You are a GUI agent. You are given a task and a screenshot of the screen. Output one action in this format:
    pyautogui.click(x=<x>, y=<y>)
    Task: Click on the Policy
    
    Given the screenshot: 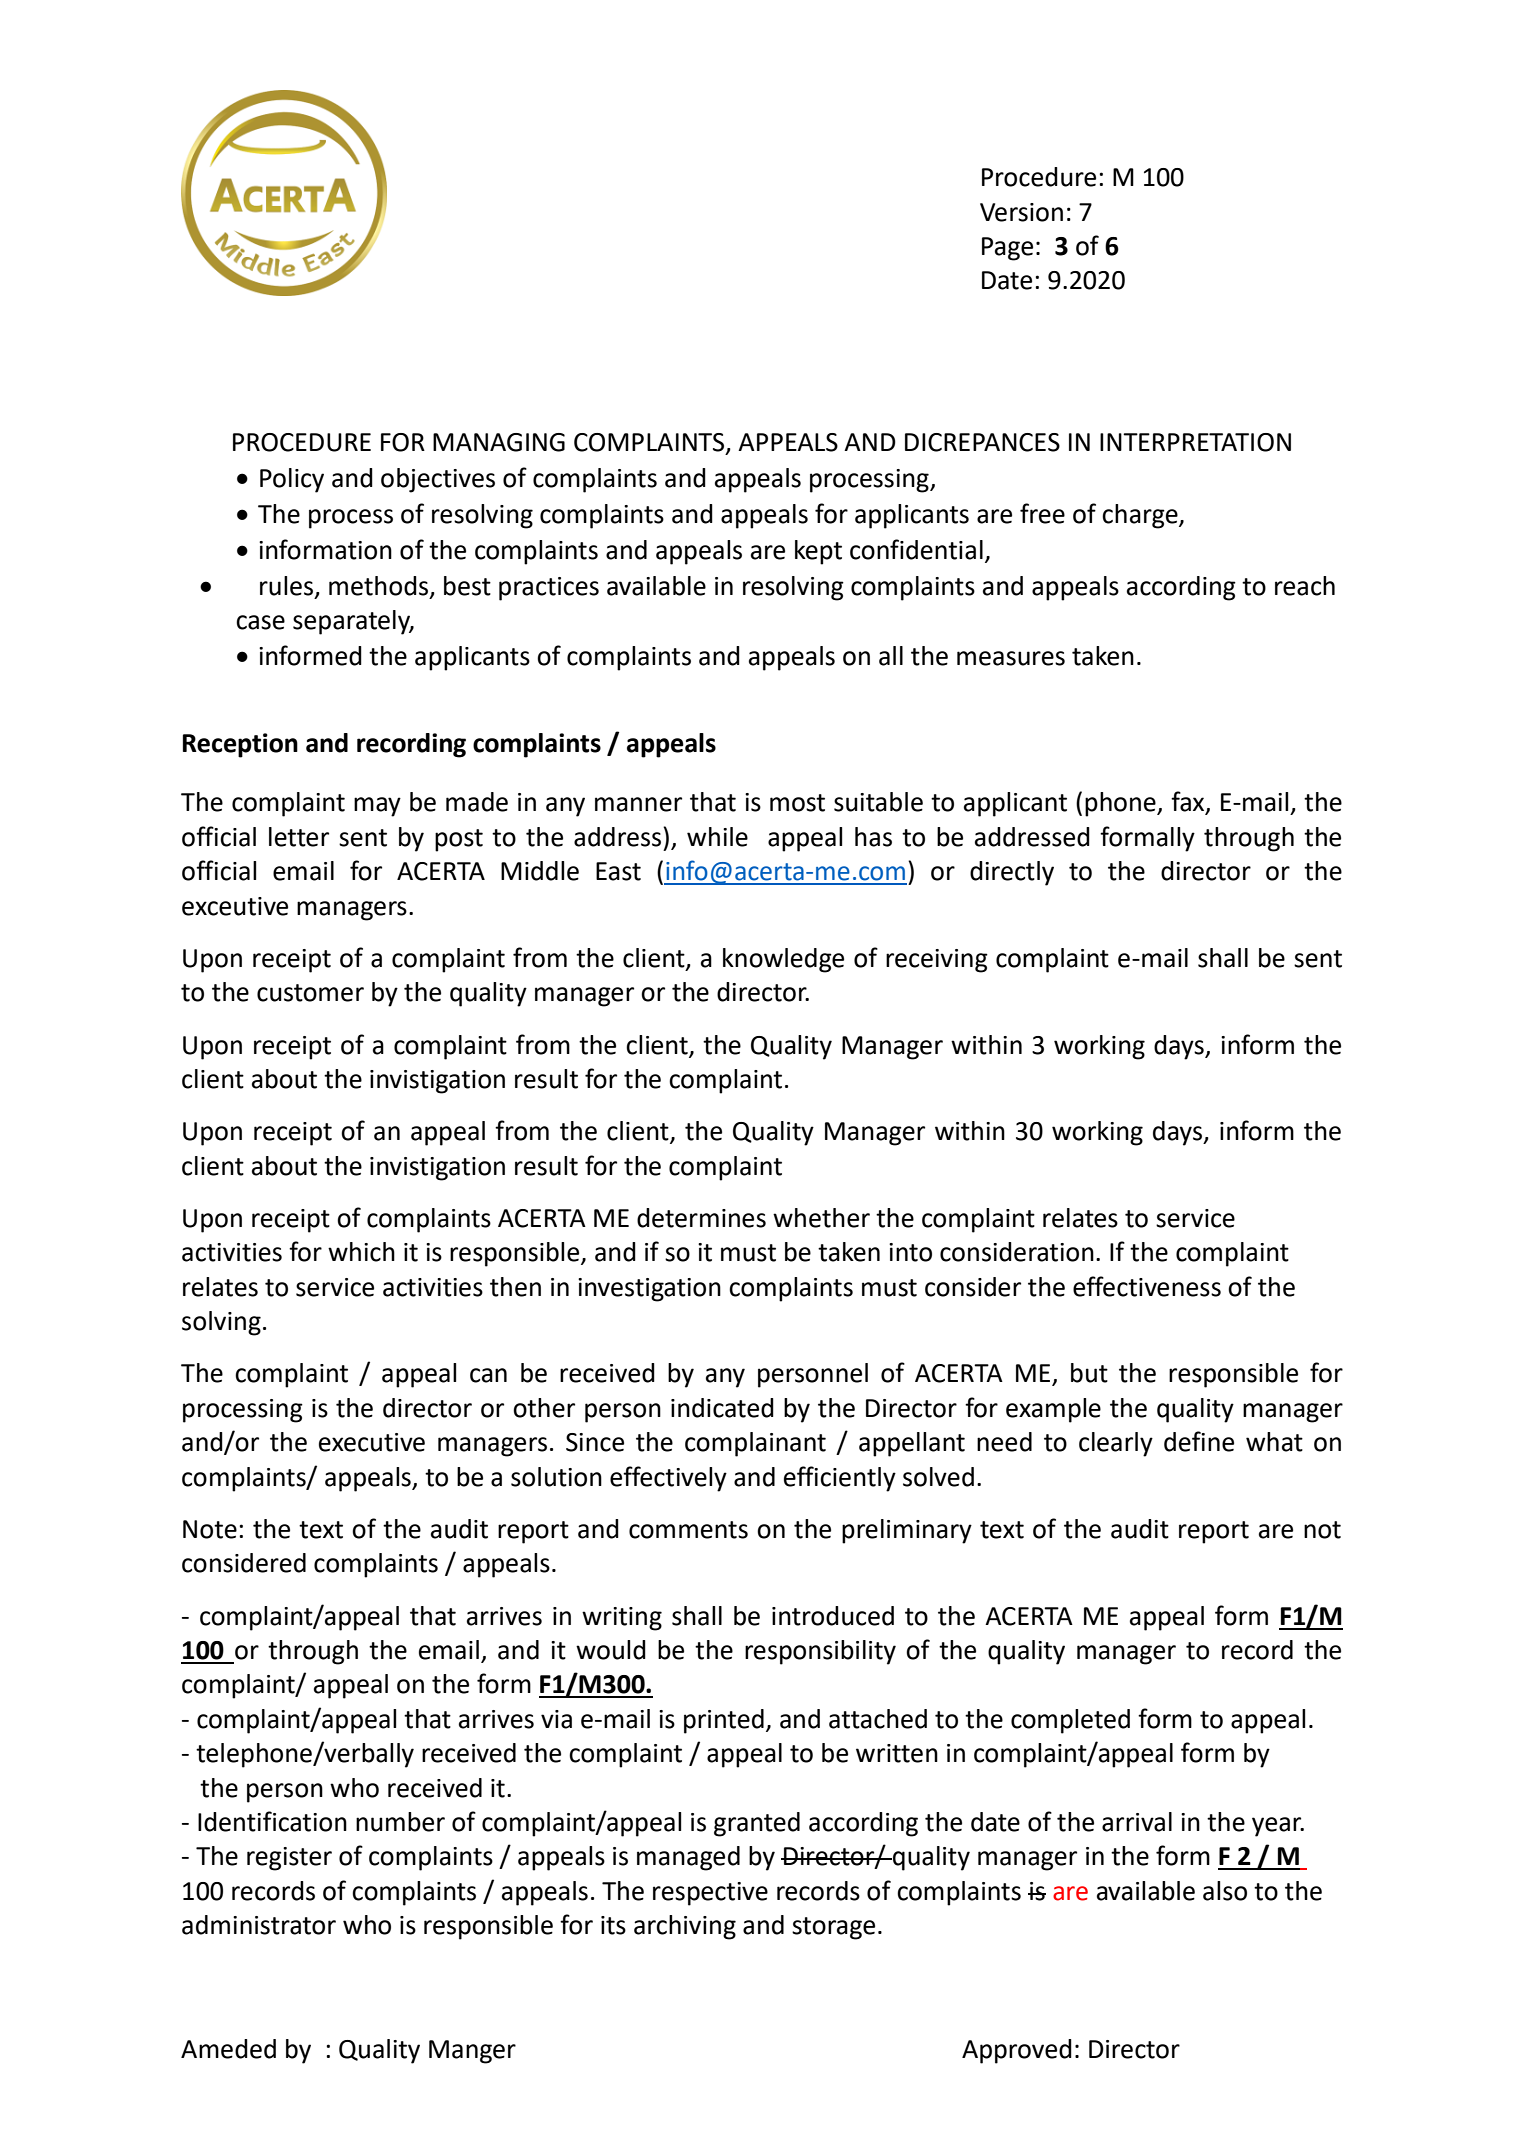 What is the action you would take?
    pyautogui.click(x=292, y=480)
